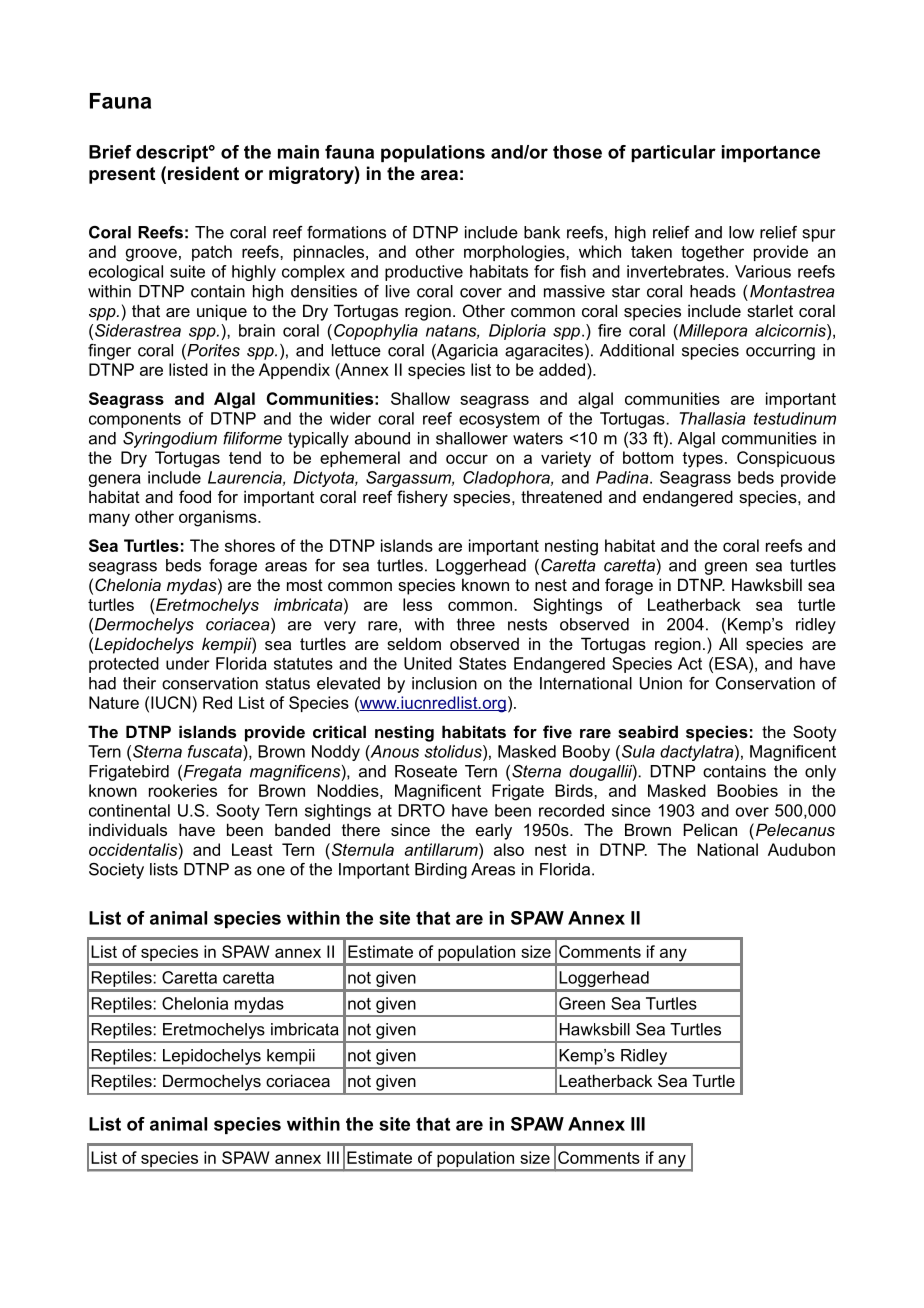 The image size is (924, 1308). What do you see at coordinates (801, 849) in the screenshot?
I see `Audubon` at bounding box center [801, 849].
